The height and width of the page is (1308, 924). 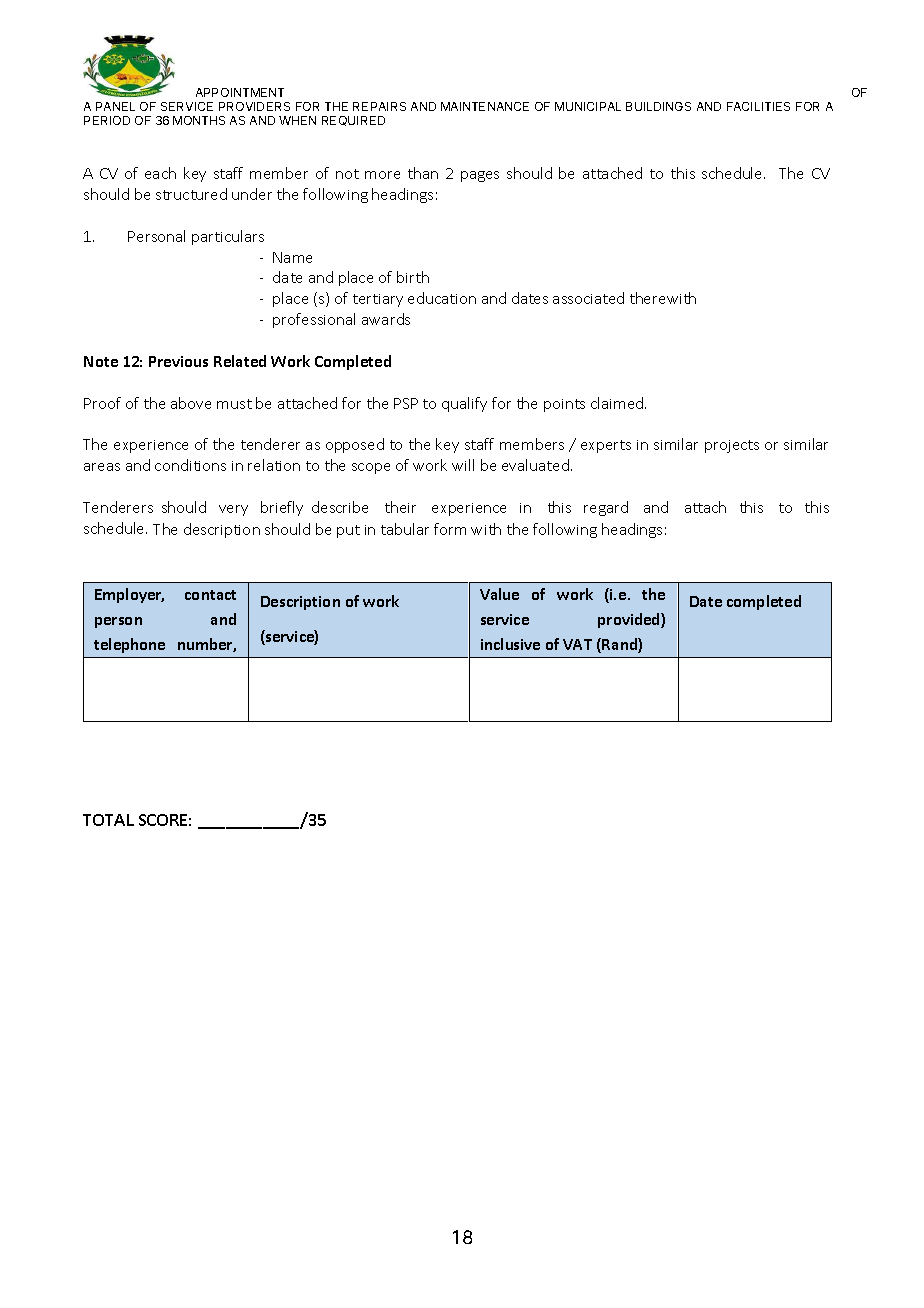 What do you see at coordinates (210, 595) in the page?
I see `contact` at bounding box center [210, 595].
